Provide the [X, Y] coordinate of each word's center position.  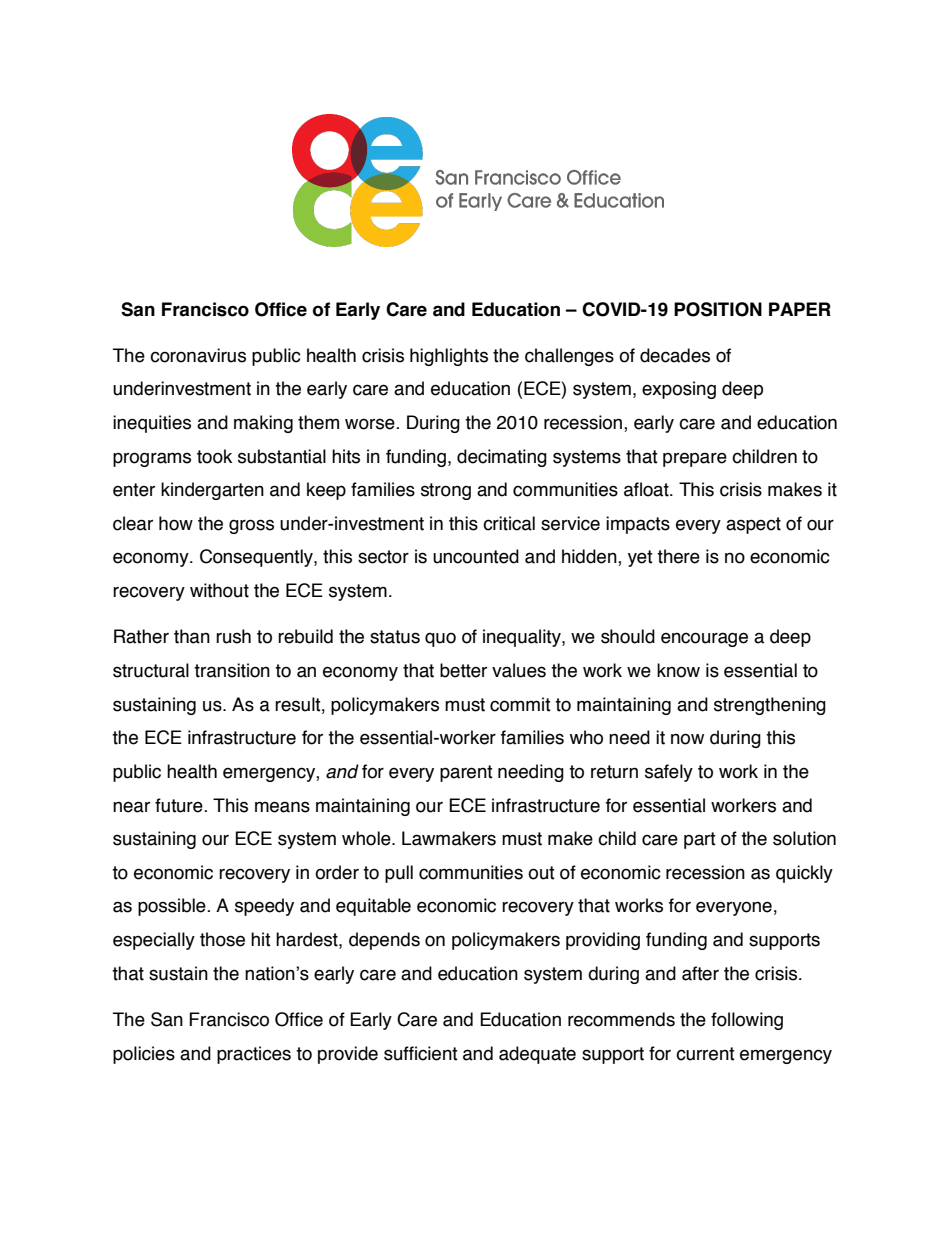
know [678, 670]
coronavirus [198, 355]
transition [232, 670]
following [747, 1021]
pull [399, 874]
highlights [449, 357]
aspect [753, 525]
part [700, 840]
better [463, 670]
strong [446, 491]
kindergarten [212, 491]
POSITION [718, 309]
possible [173, 907]
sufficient [421, 1053]
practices [254, 1055]
